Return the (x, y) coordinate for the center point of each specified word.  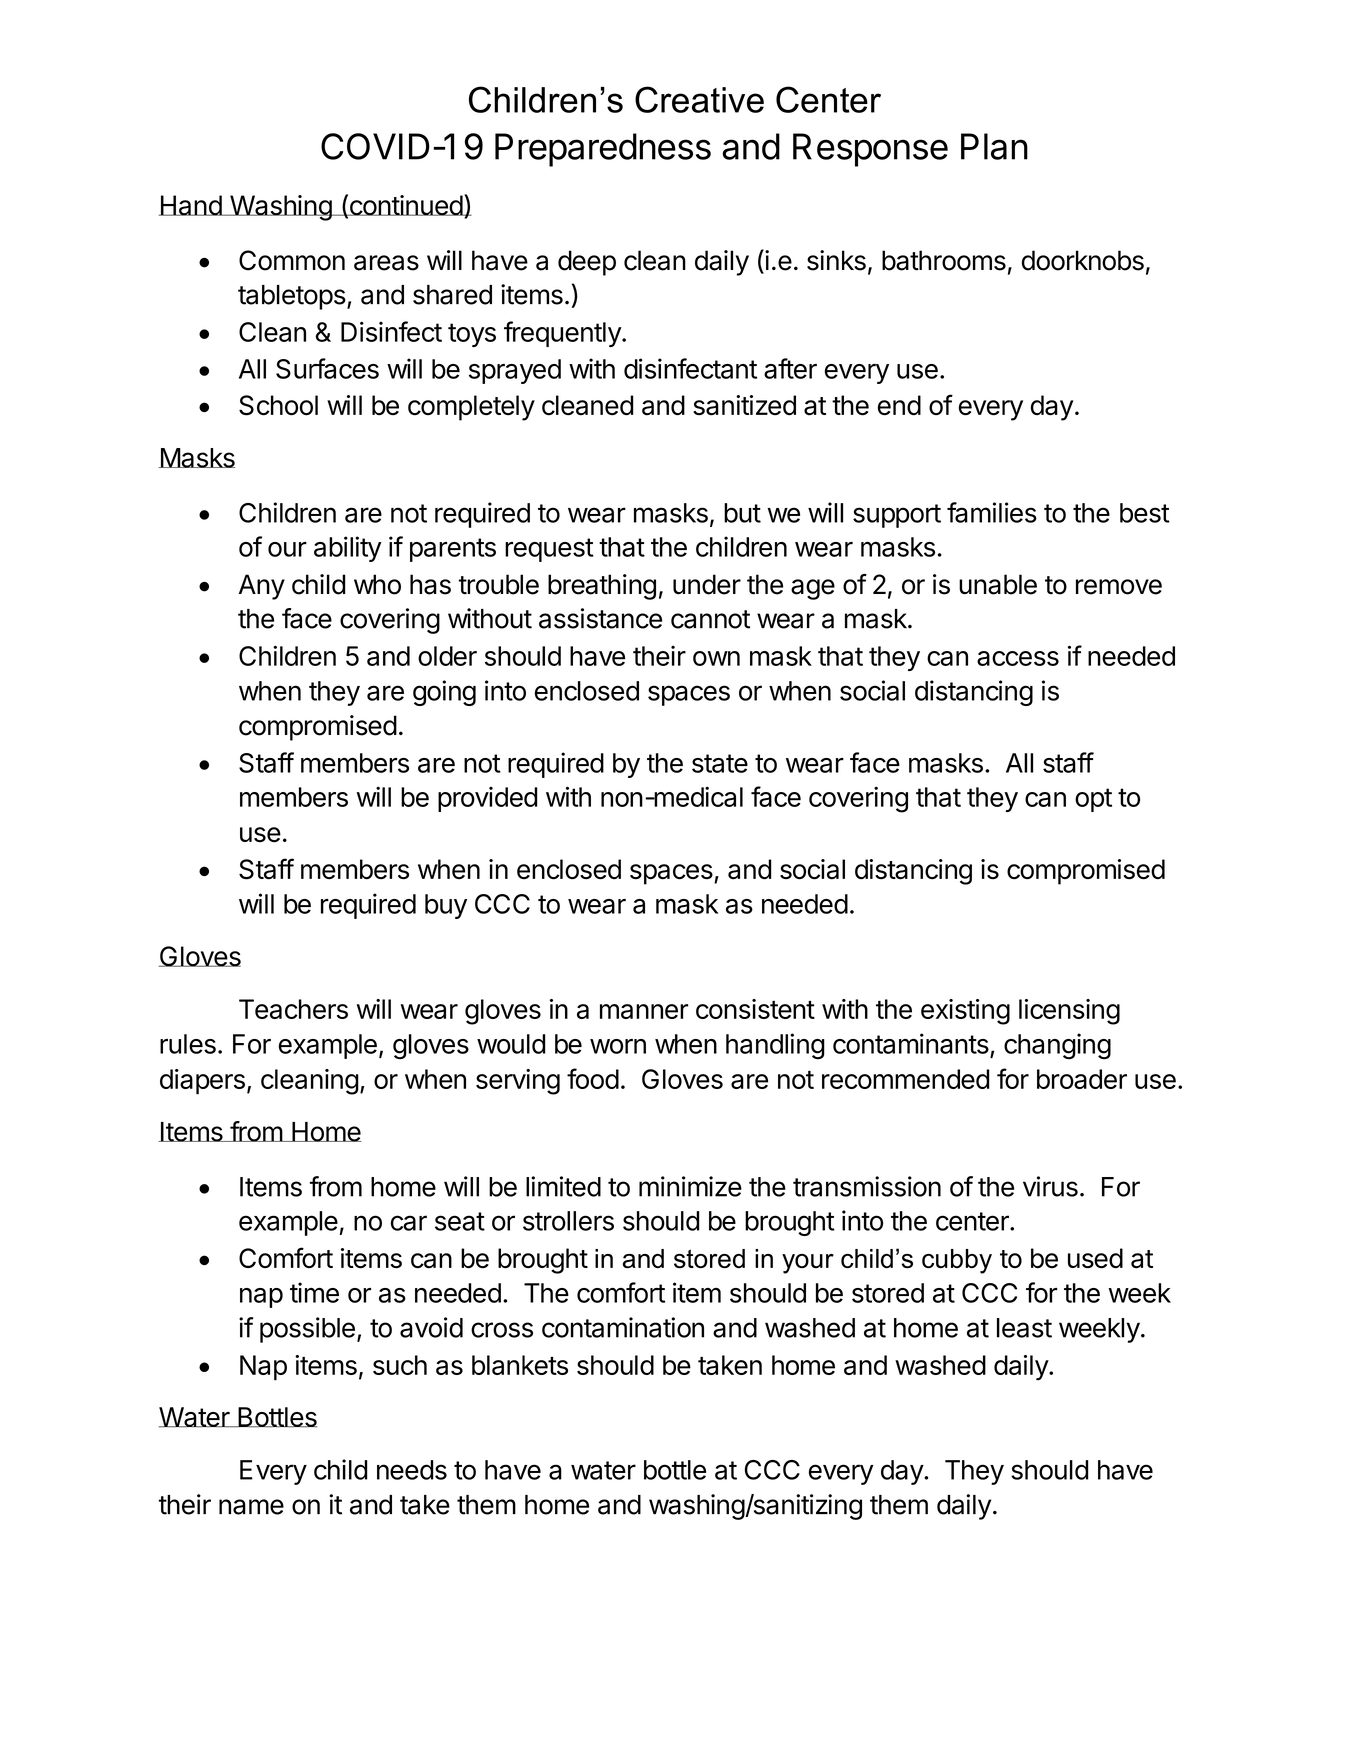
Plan (994, 146)
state (720, 763)
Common (292, 260)
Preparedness (603, 150)
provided (487, 799)
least (1024, 1328)
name (251, 1507)
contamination (623, 1327)
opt (1093, 800)
